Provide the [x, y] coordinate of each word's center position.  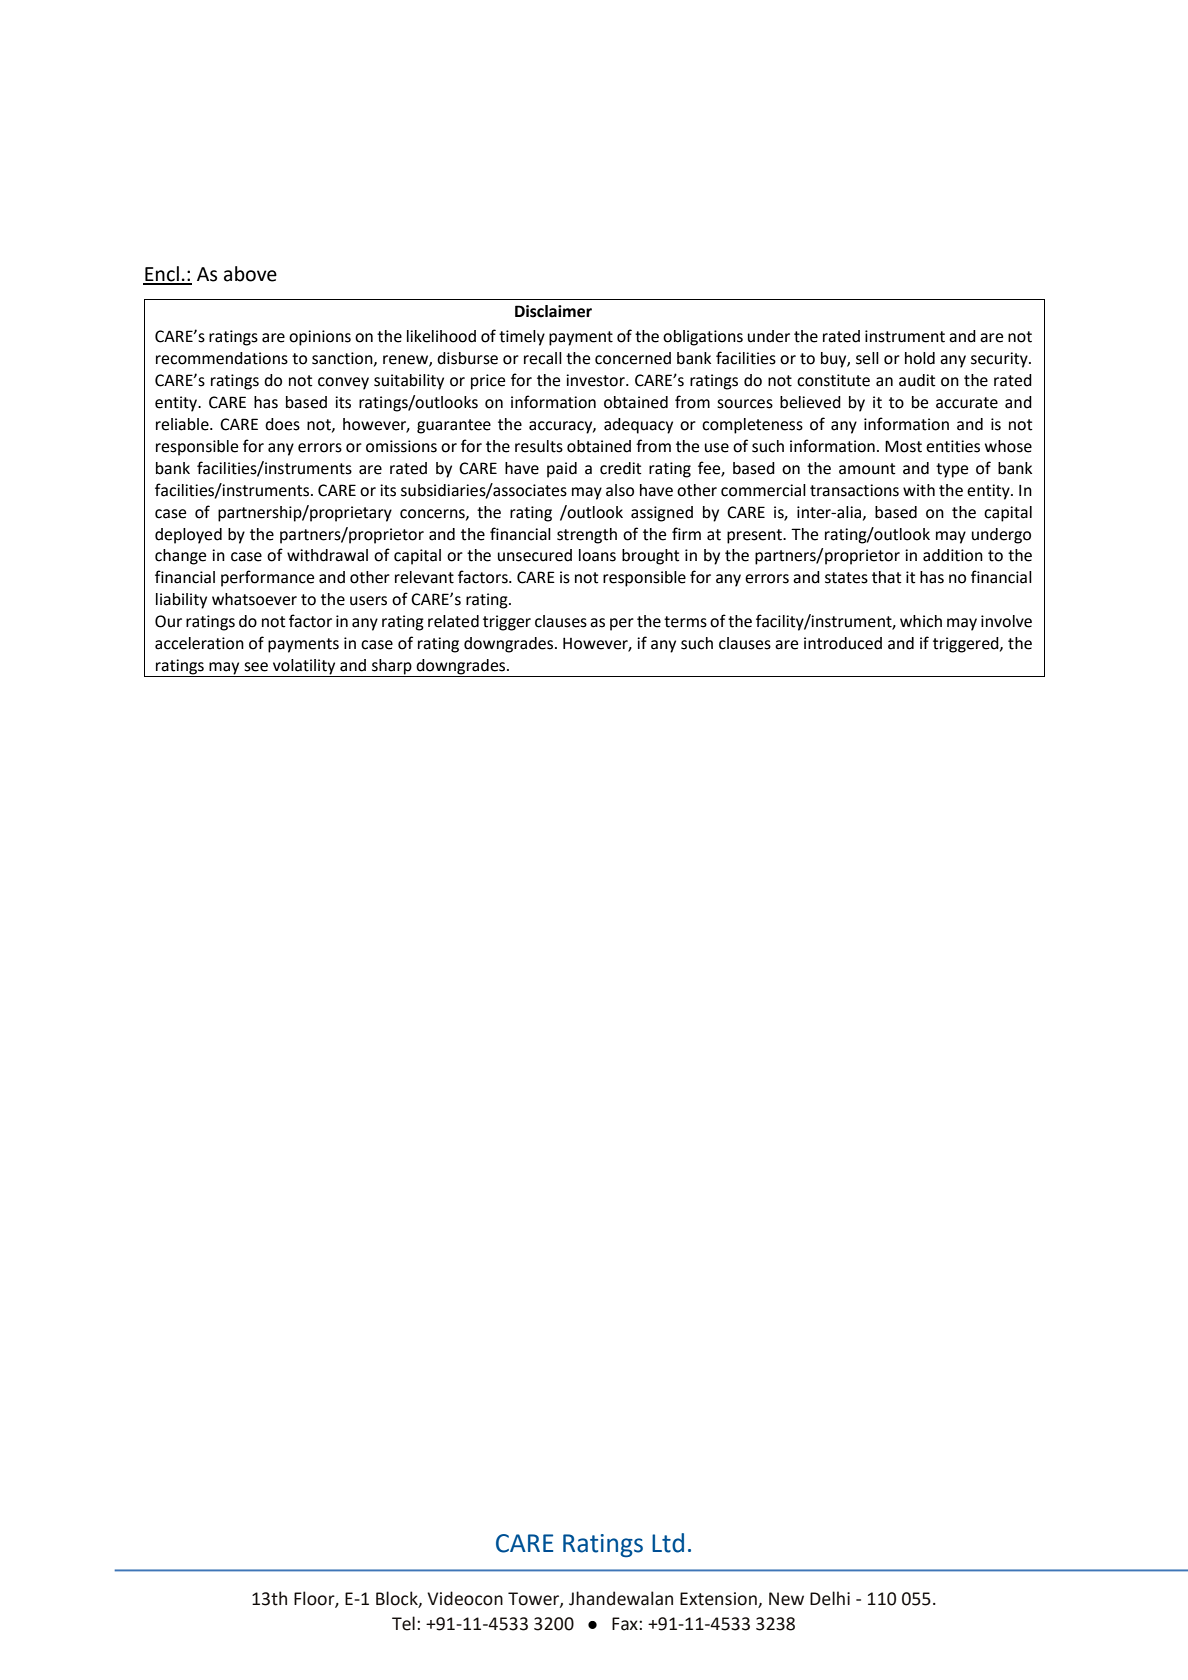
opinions [320, 338]
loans [597, 555]
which [921, 621]
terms [685, 622]
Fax [626, 1624]
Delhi [830, 1598]
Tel [403, 1623]
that [887, 577]
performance [267, 578]
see [256, 667]
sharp [392, 668]
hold [920, 358]
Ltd [668, 1543]
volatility [304, 668]
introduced [843, 643]
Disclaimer [553, 311]
